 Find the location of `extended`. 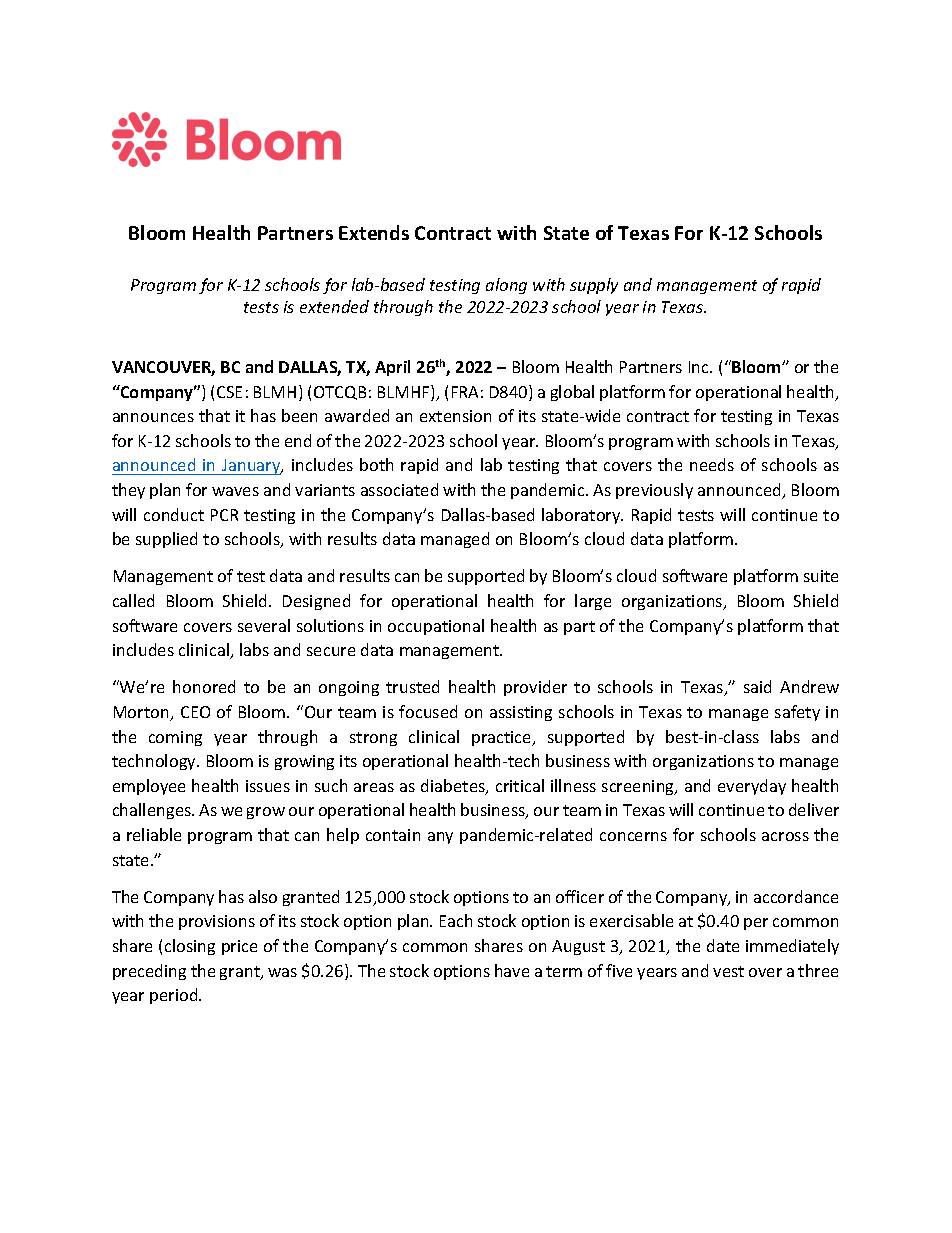

extended is located at coordinates (334, 306).
